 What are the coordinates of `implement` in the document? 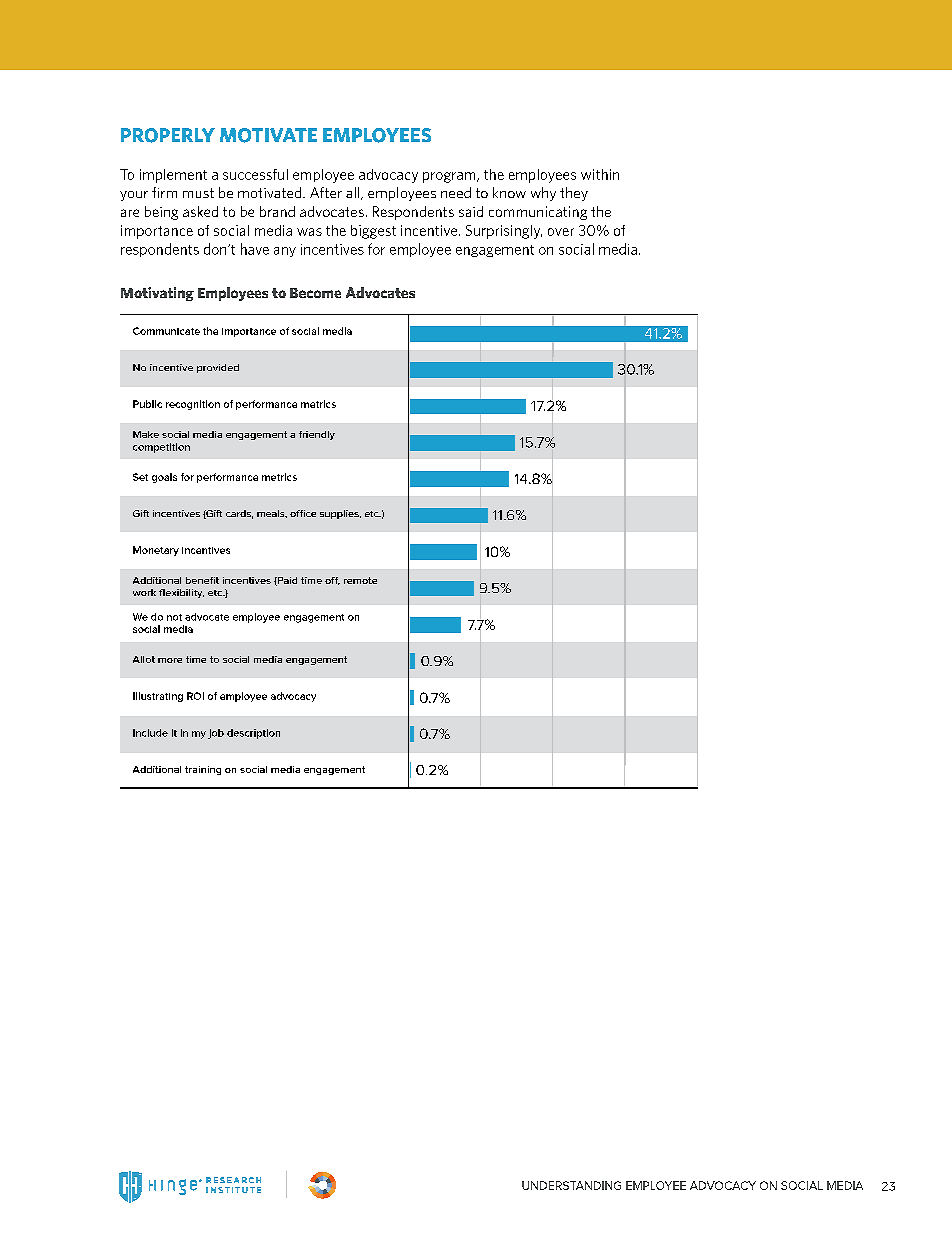 It's located at (173, 176).
